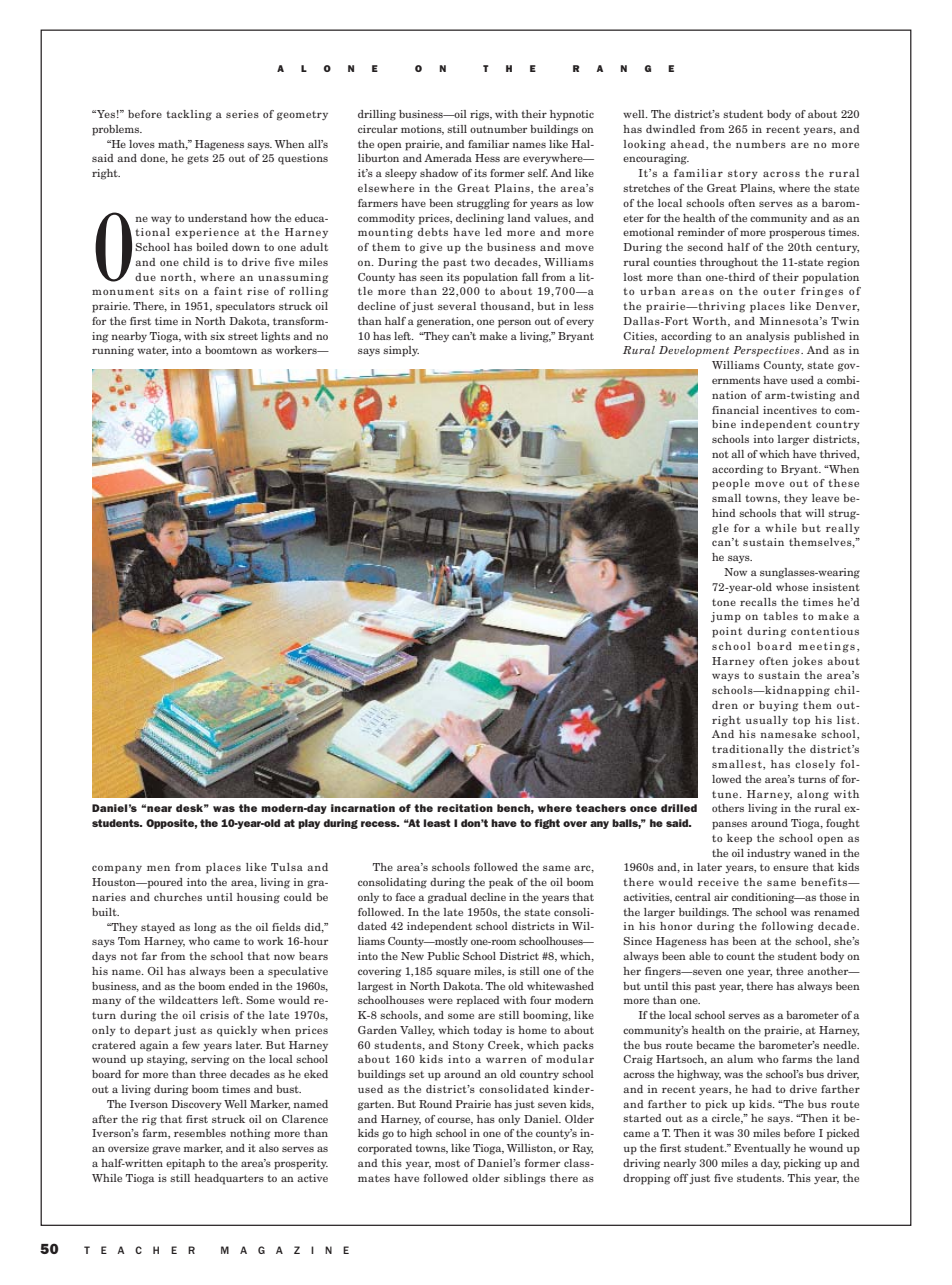 This page has height=1285, width=952. I want to click on point, so click(727, 632).
